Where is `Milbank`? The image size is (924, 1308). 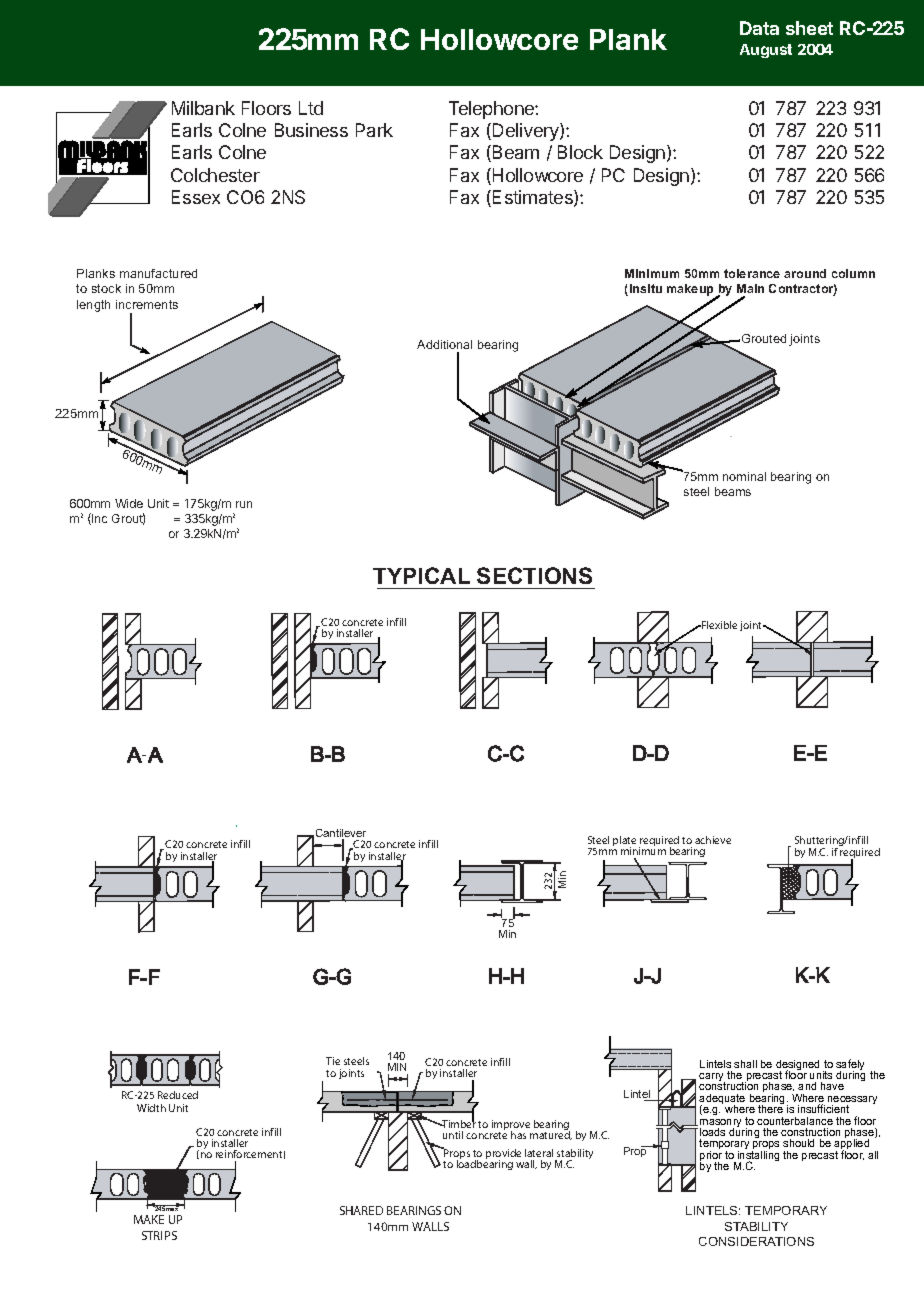
Milbank is located at coordinates (203, 108).
